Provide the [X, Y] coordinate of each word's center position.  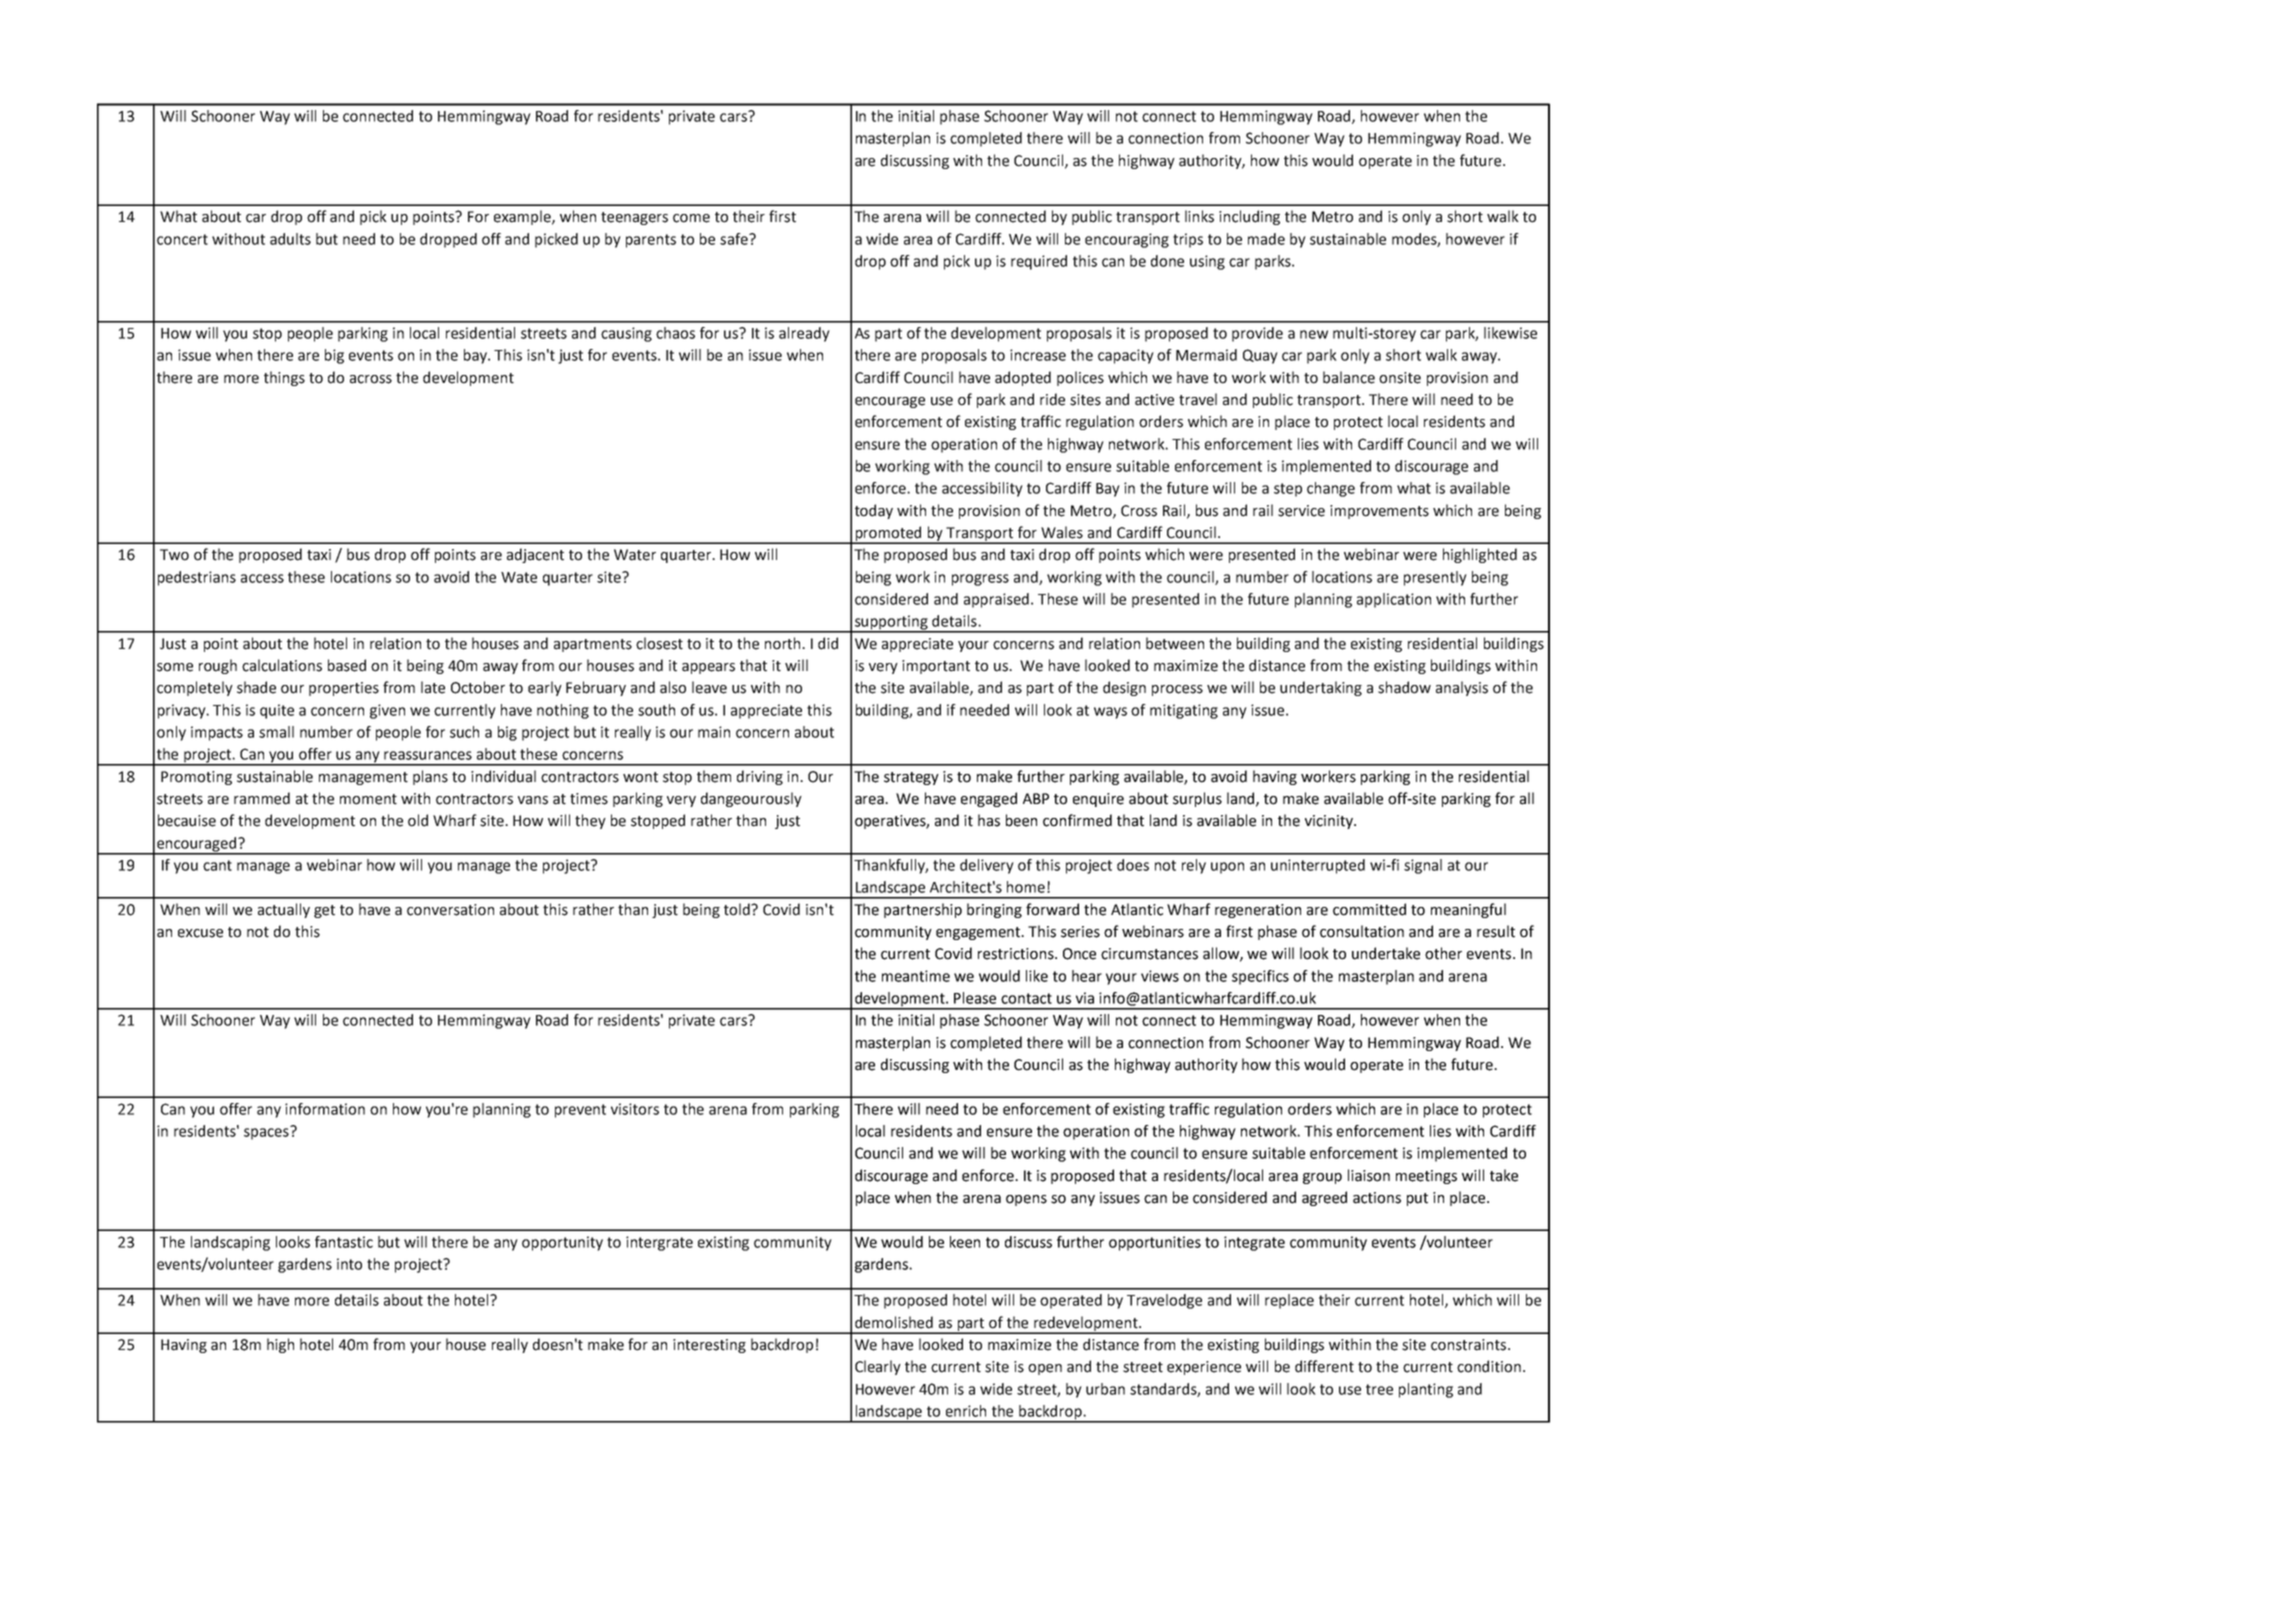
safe [735, 239]
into [349, 1264]
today [874, 511]
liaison [1369, 1175]
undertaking [1321, 688]
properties [344, 689]
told [738, 909]
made [1266, 239]
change [1331, 489]
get [324, 911]
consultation [1362, 931]
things [284, 378]
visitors [635, 1109]
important [936, 667]
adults [290, 239]
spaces [267, 1133]
